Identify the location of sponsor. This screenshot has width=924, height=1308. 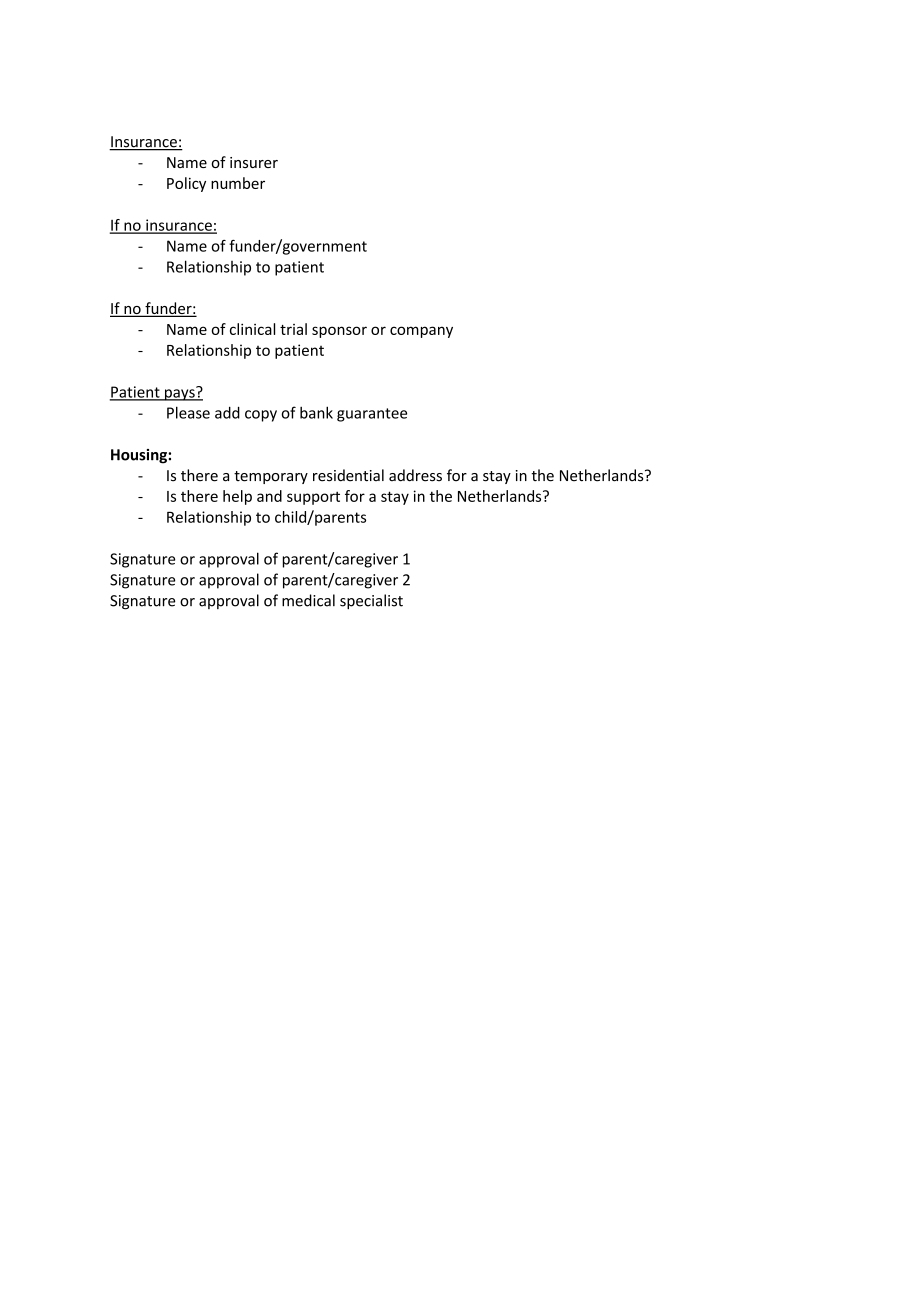
(339, 332).
